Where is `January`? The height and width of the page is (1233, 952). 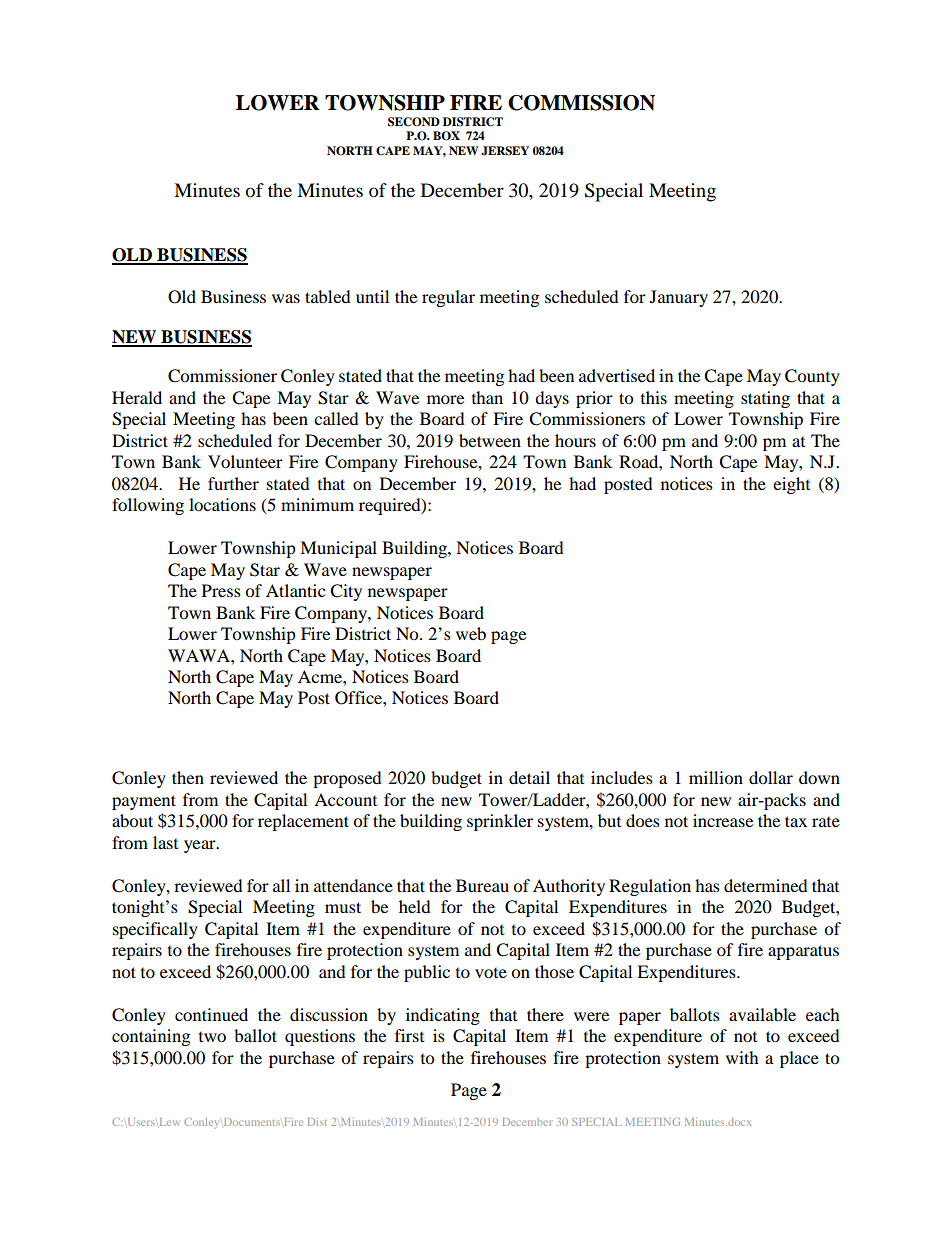
January is located at coordinates (679, 298).
